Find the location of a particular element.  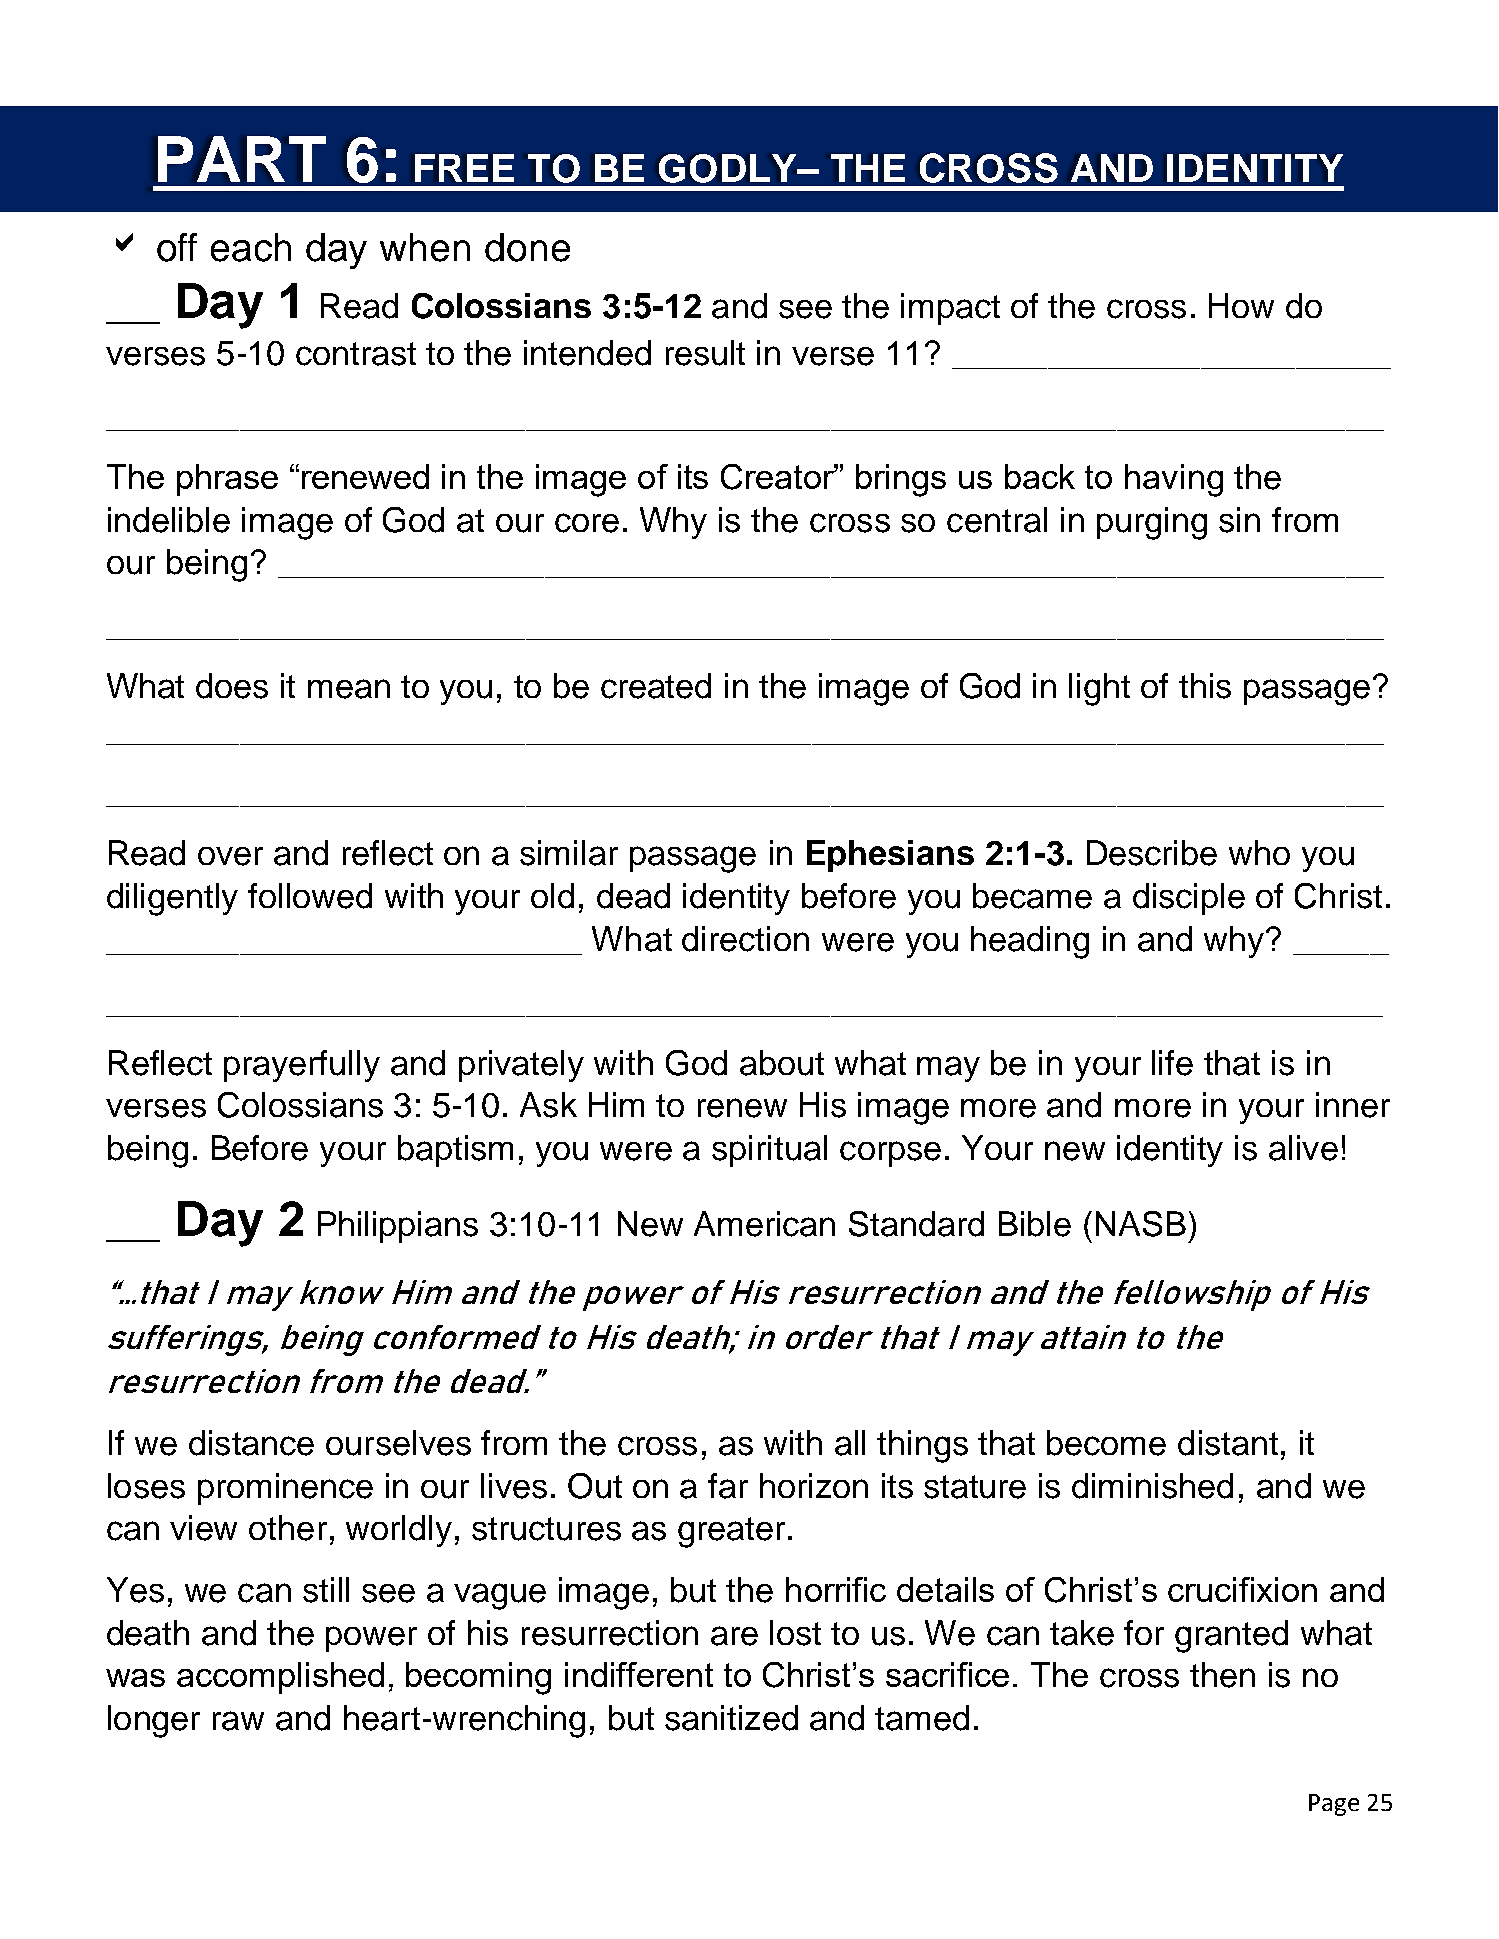

disciple is located at coordinates (1189, 899).
